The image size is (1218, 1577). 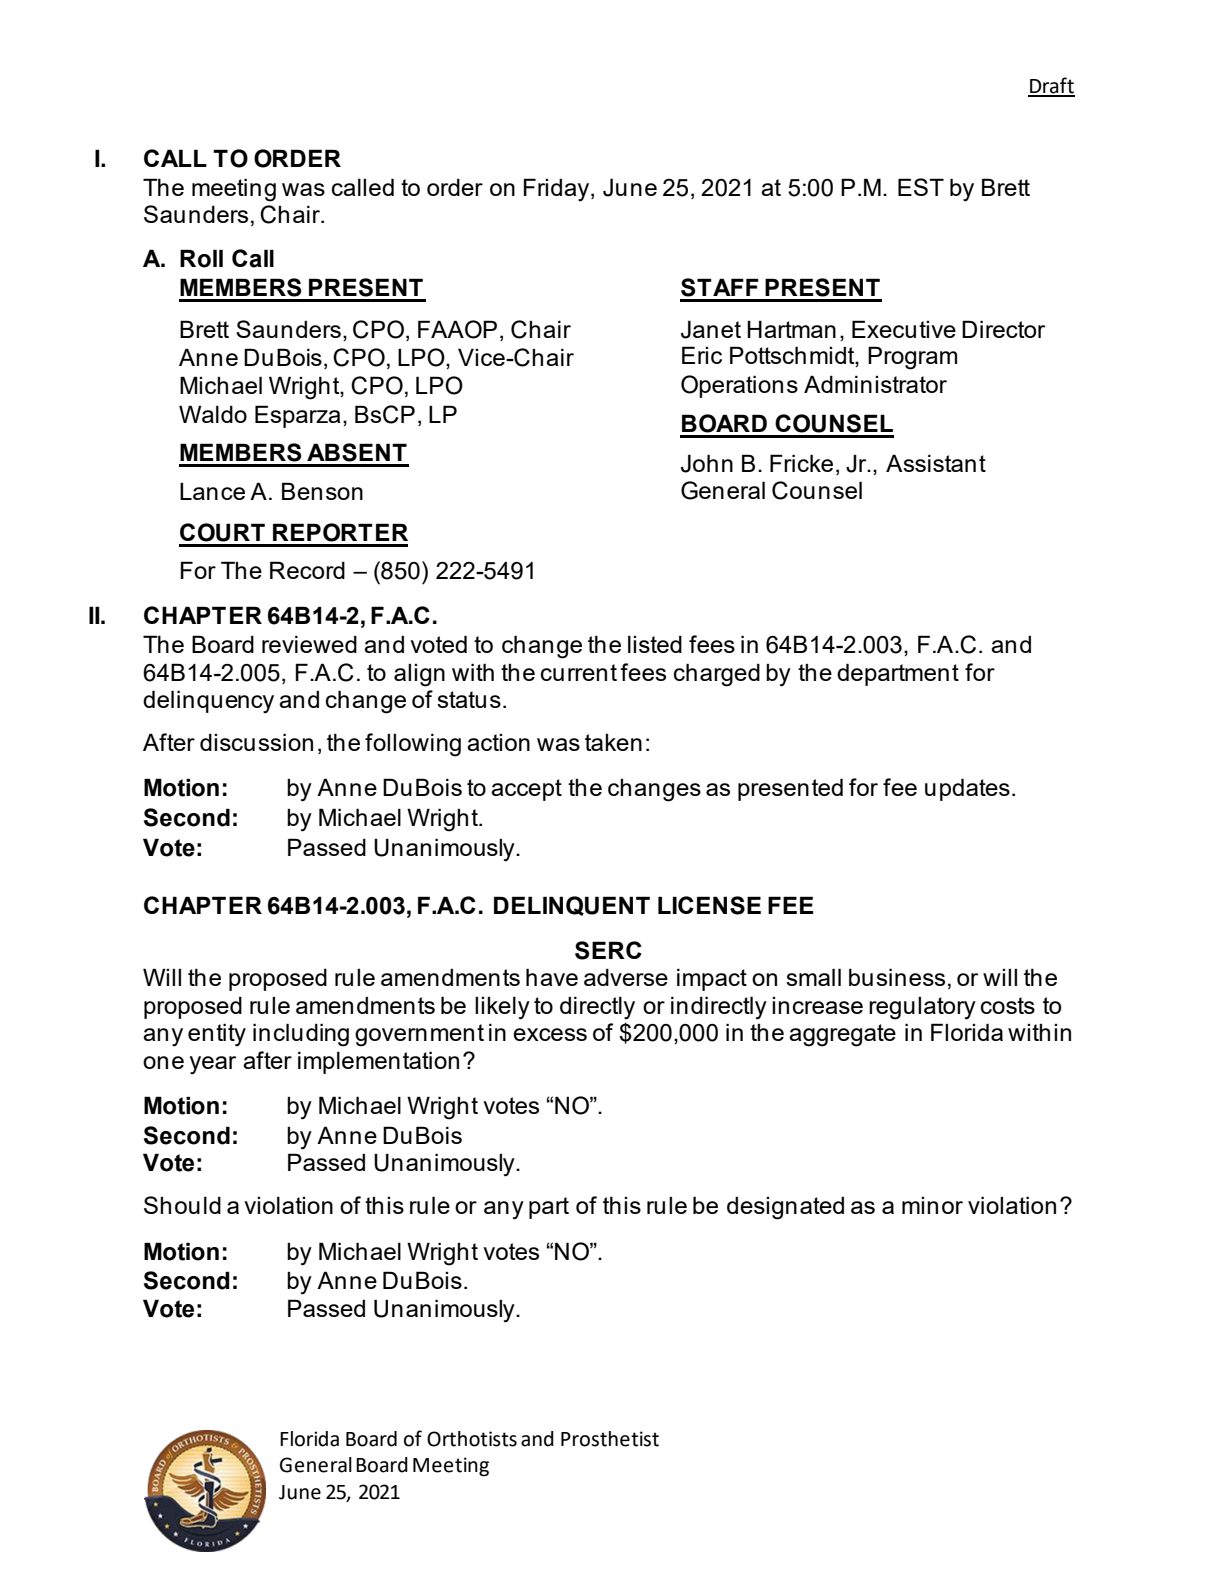 What do you see at coordinates (558, 190) in the screenshot?
I see `Friday` at bounding box center [558, 190].
